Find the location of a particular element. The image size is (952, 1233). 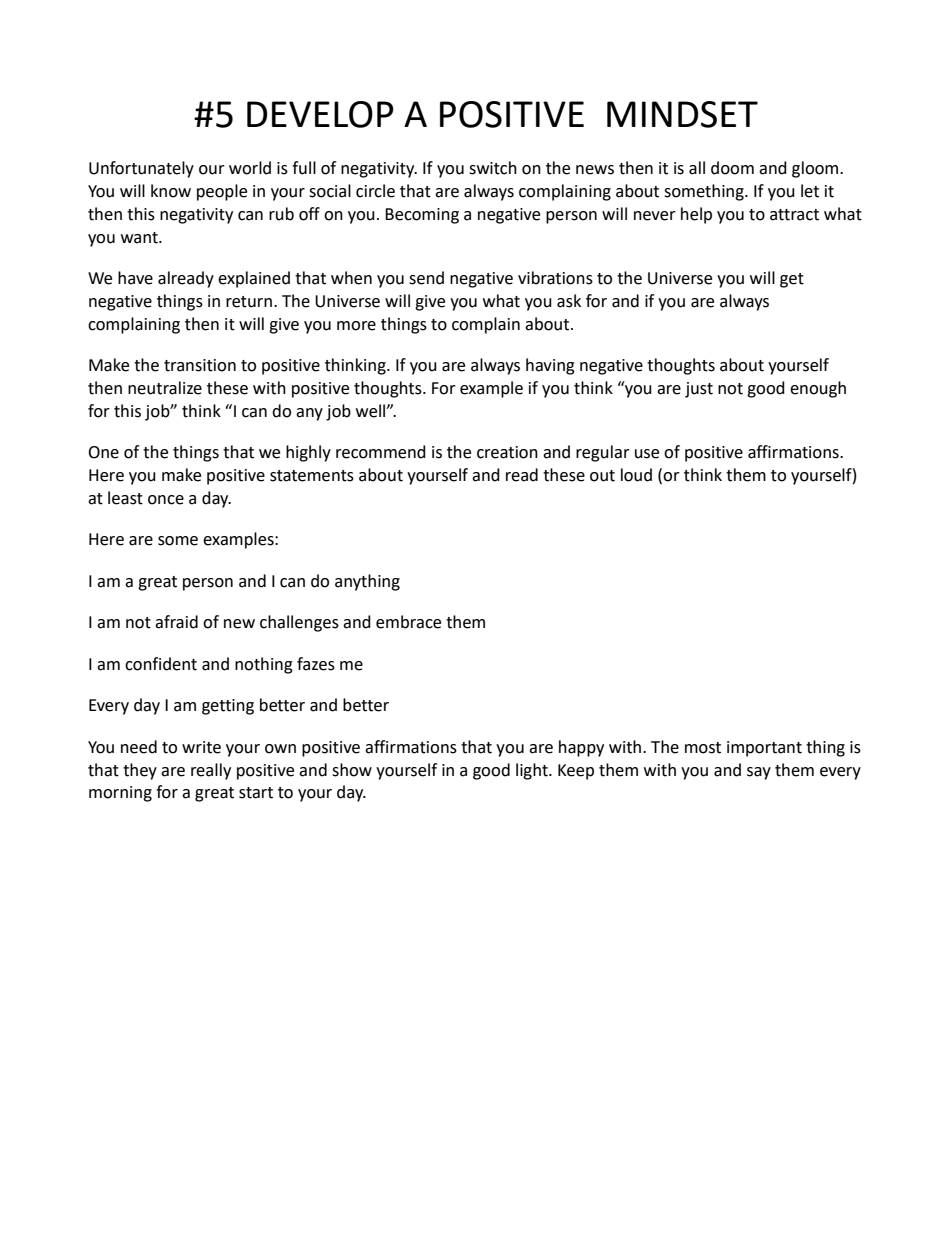

MINDSET is located at coordinates (682, 114).
